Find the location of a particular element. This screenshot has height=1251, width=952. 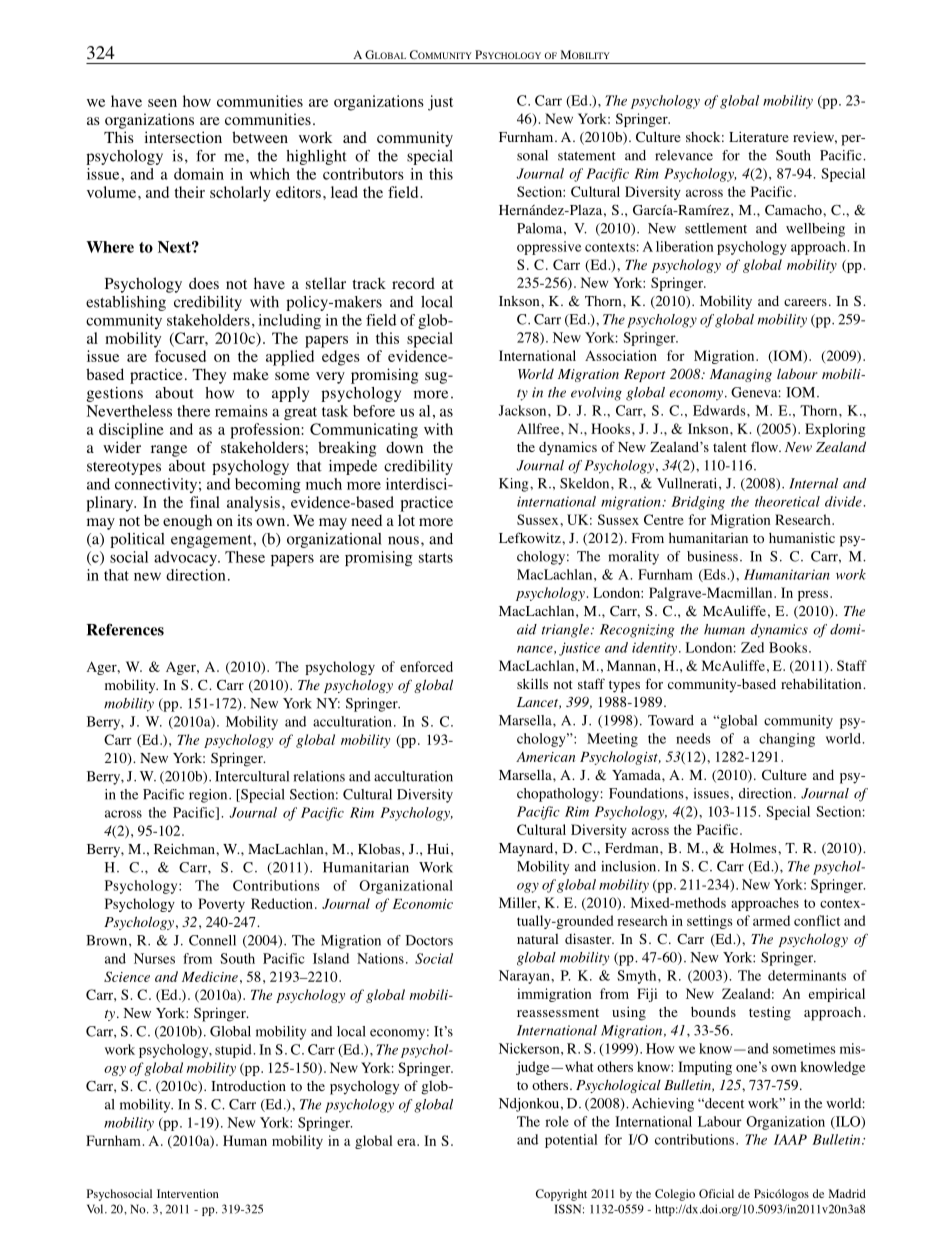

Literature is located at coordinates (759, 136).
